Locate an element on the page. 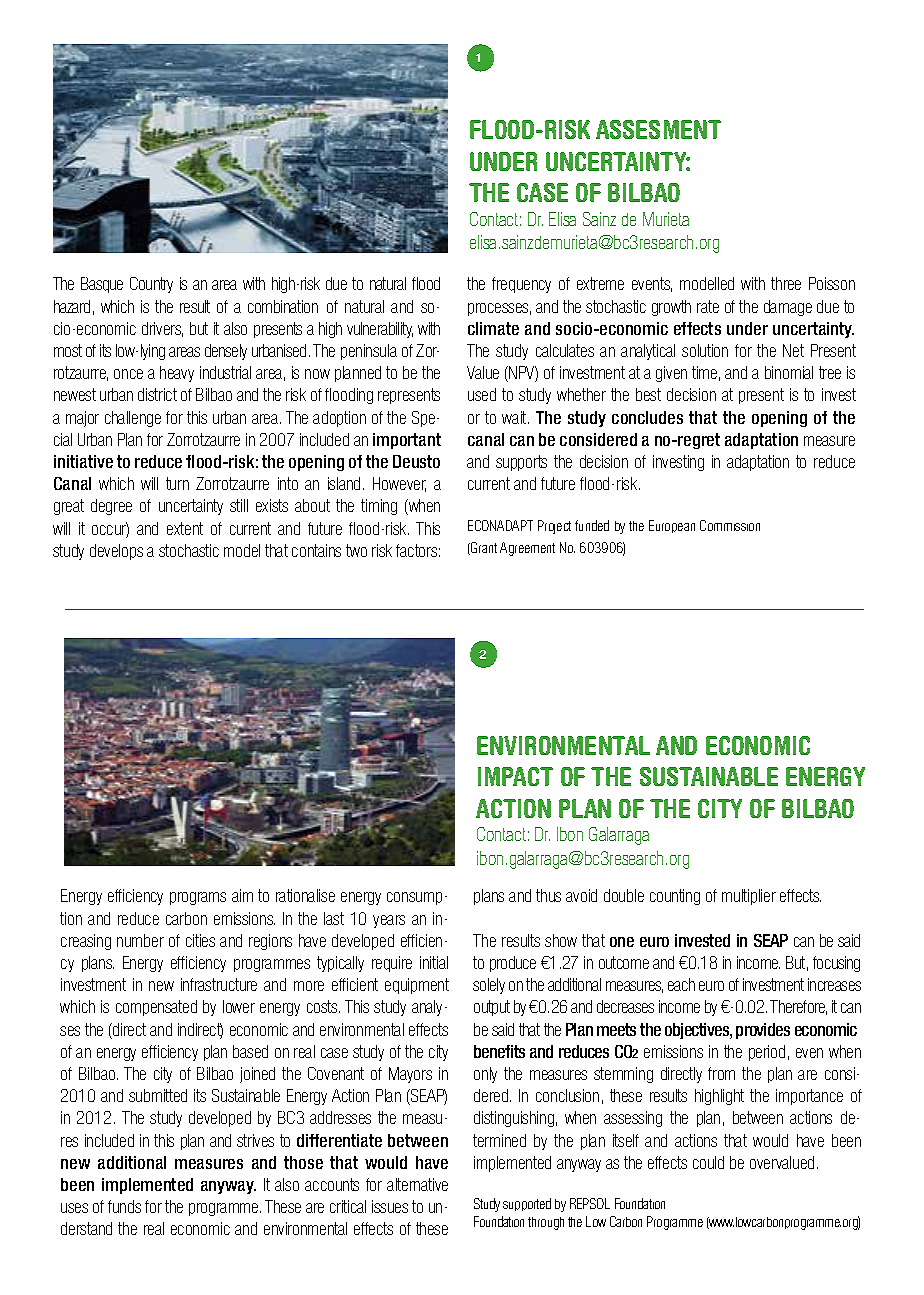 The image size is (924, 1295). IMPACT is located at coordinates (515, 776).
